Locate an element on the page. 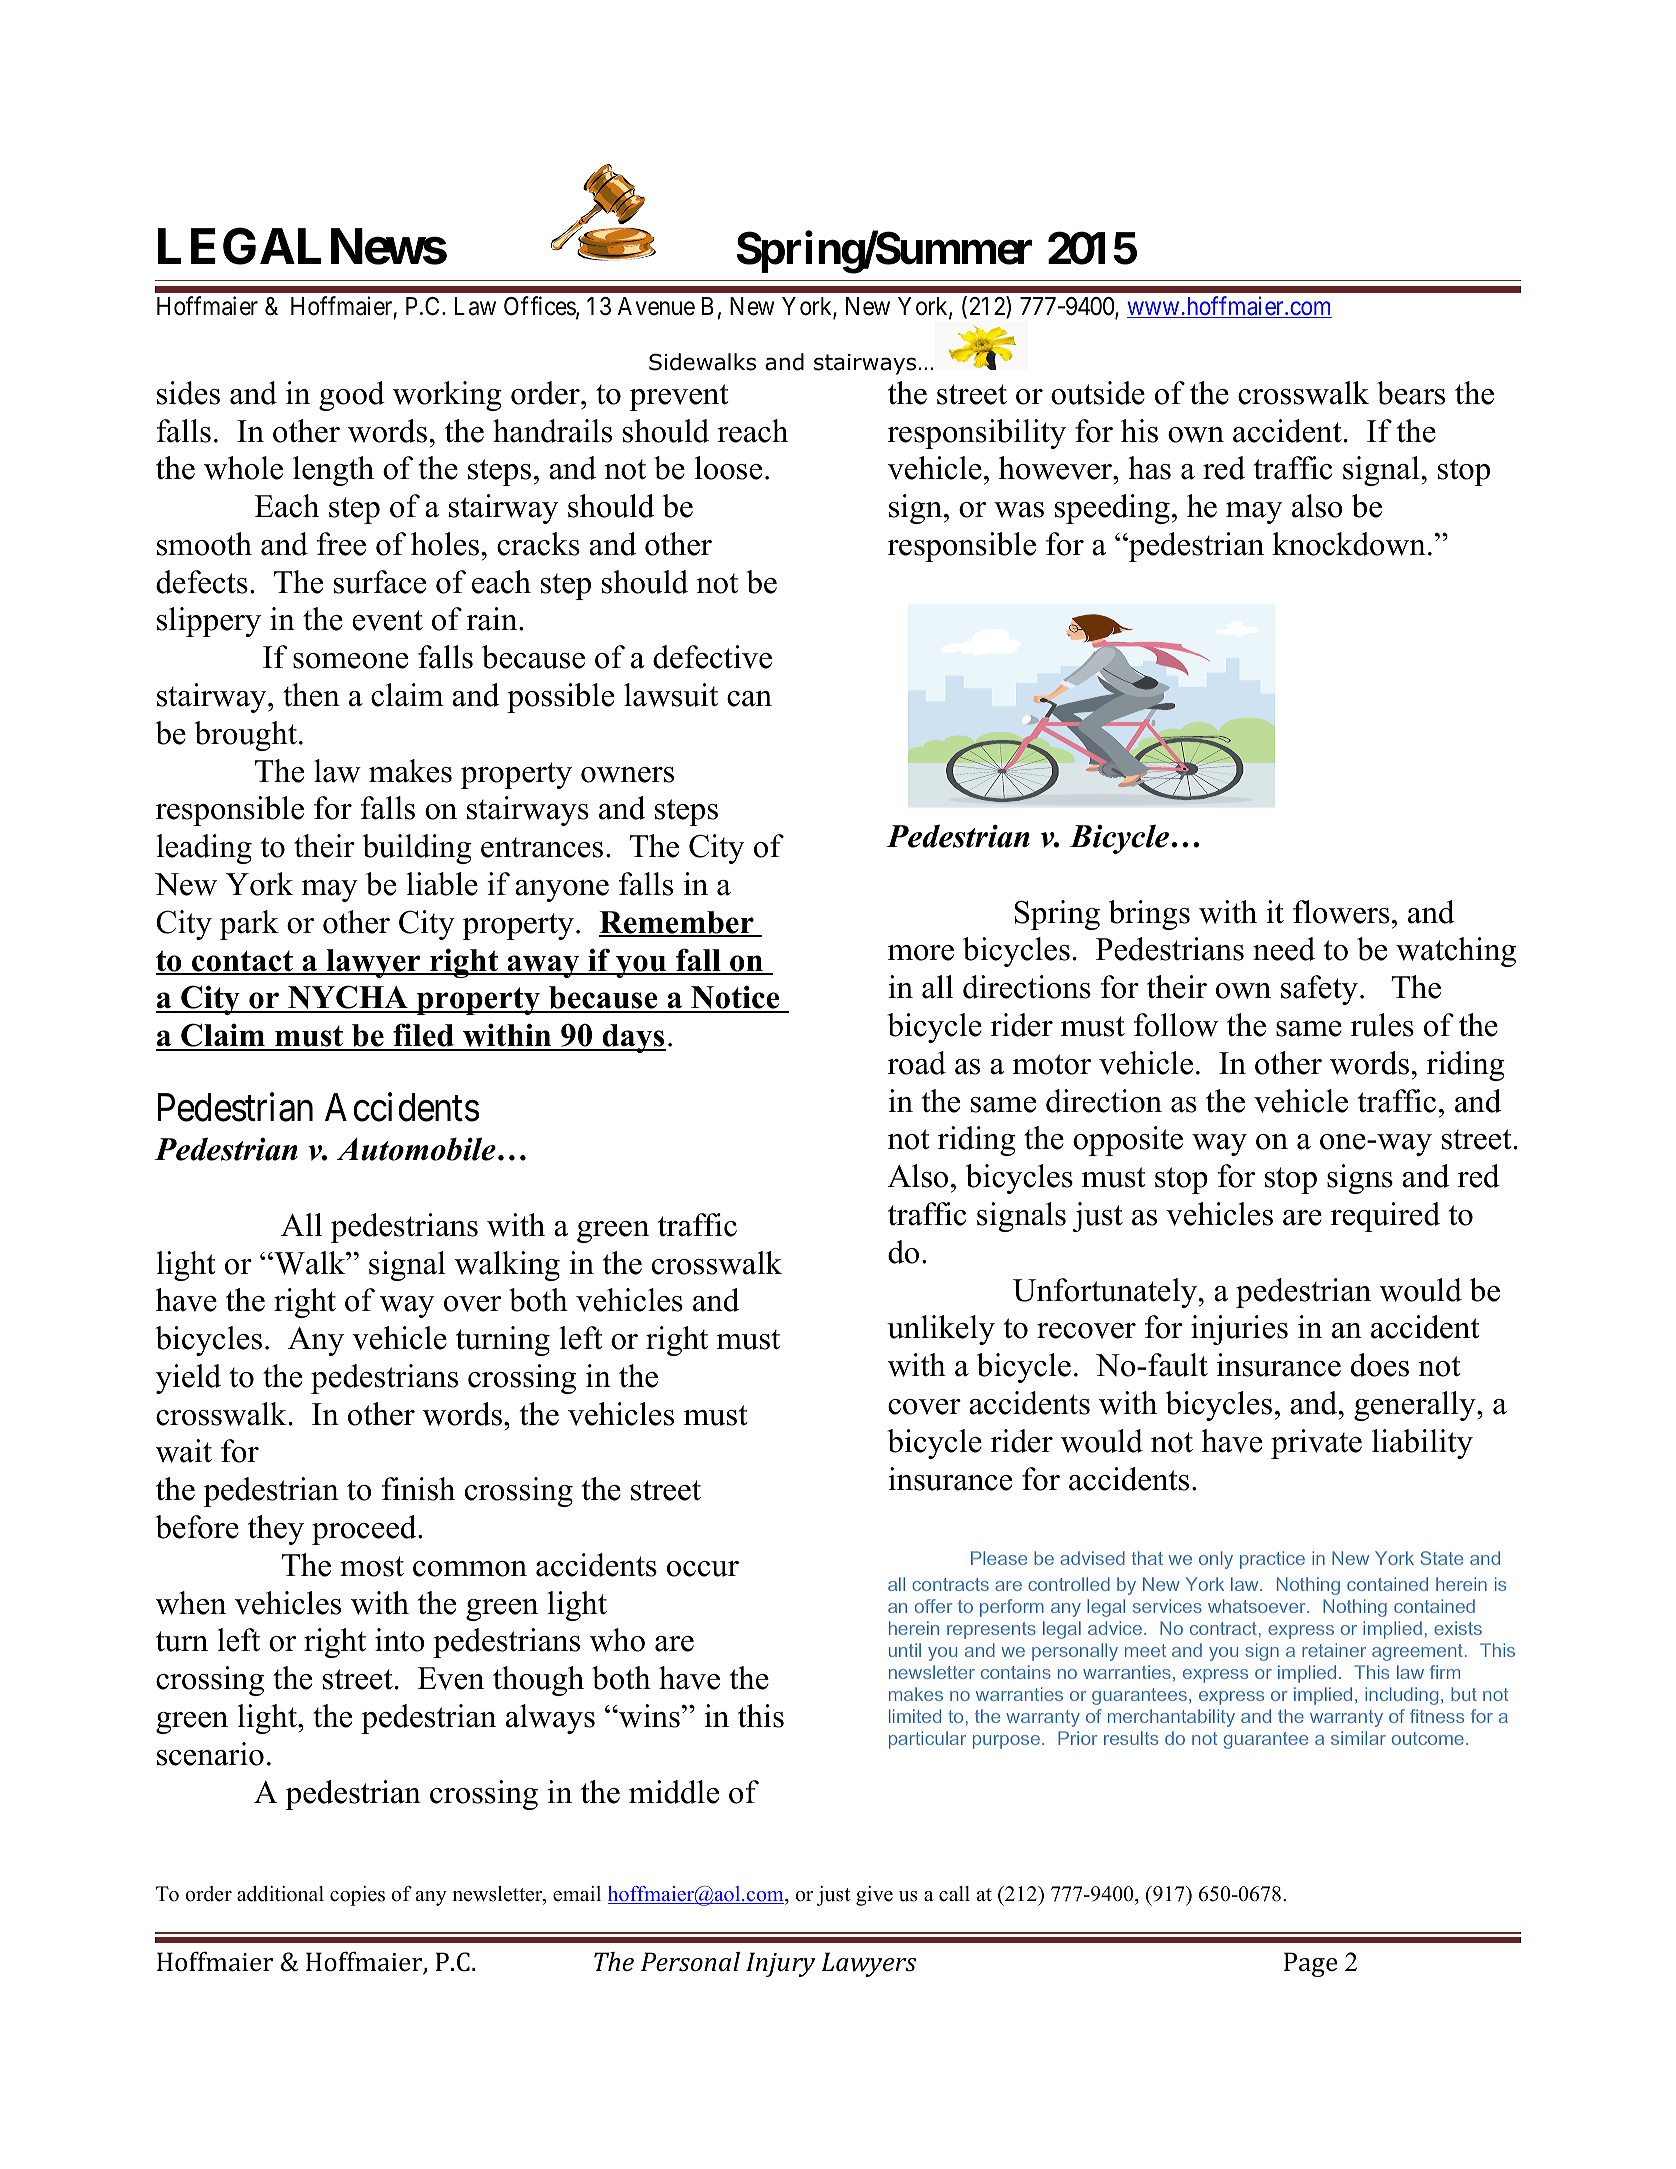 The image size is (1676, 2169). road is located at coordinates (917, 1063).
